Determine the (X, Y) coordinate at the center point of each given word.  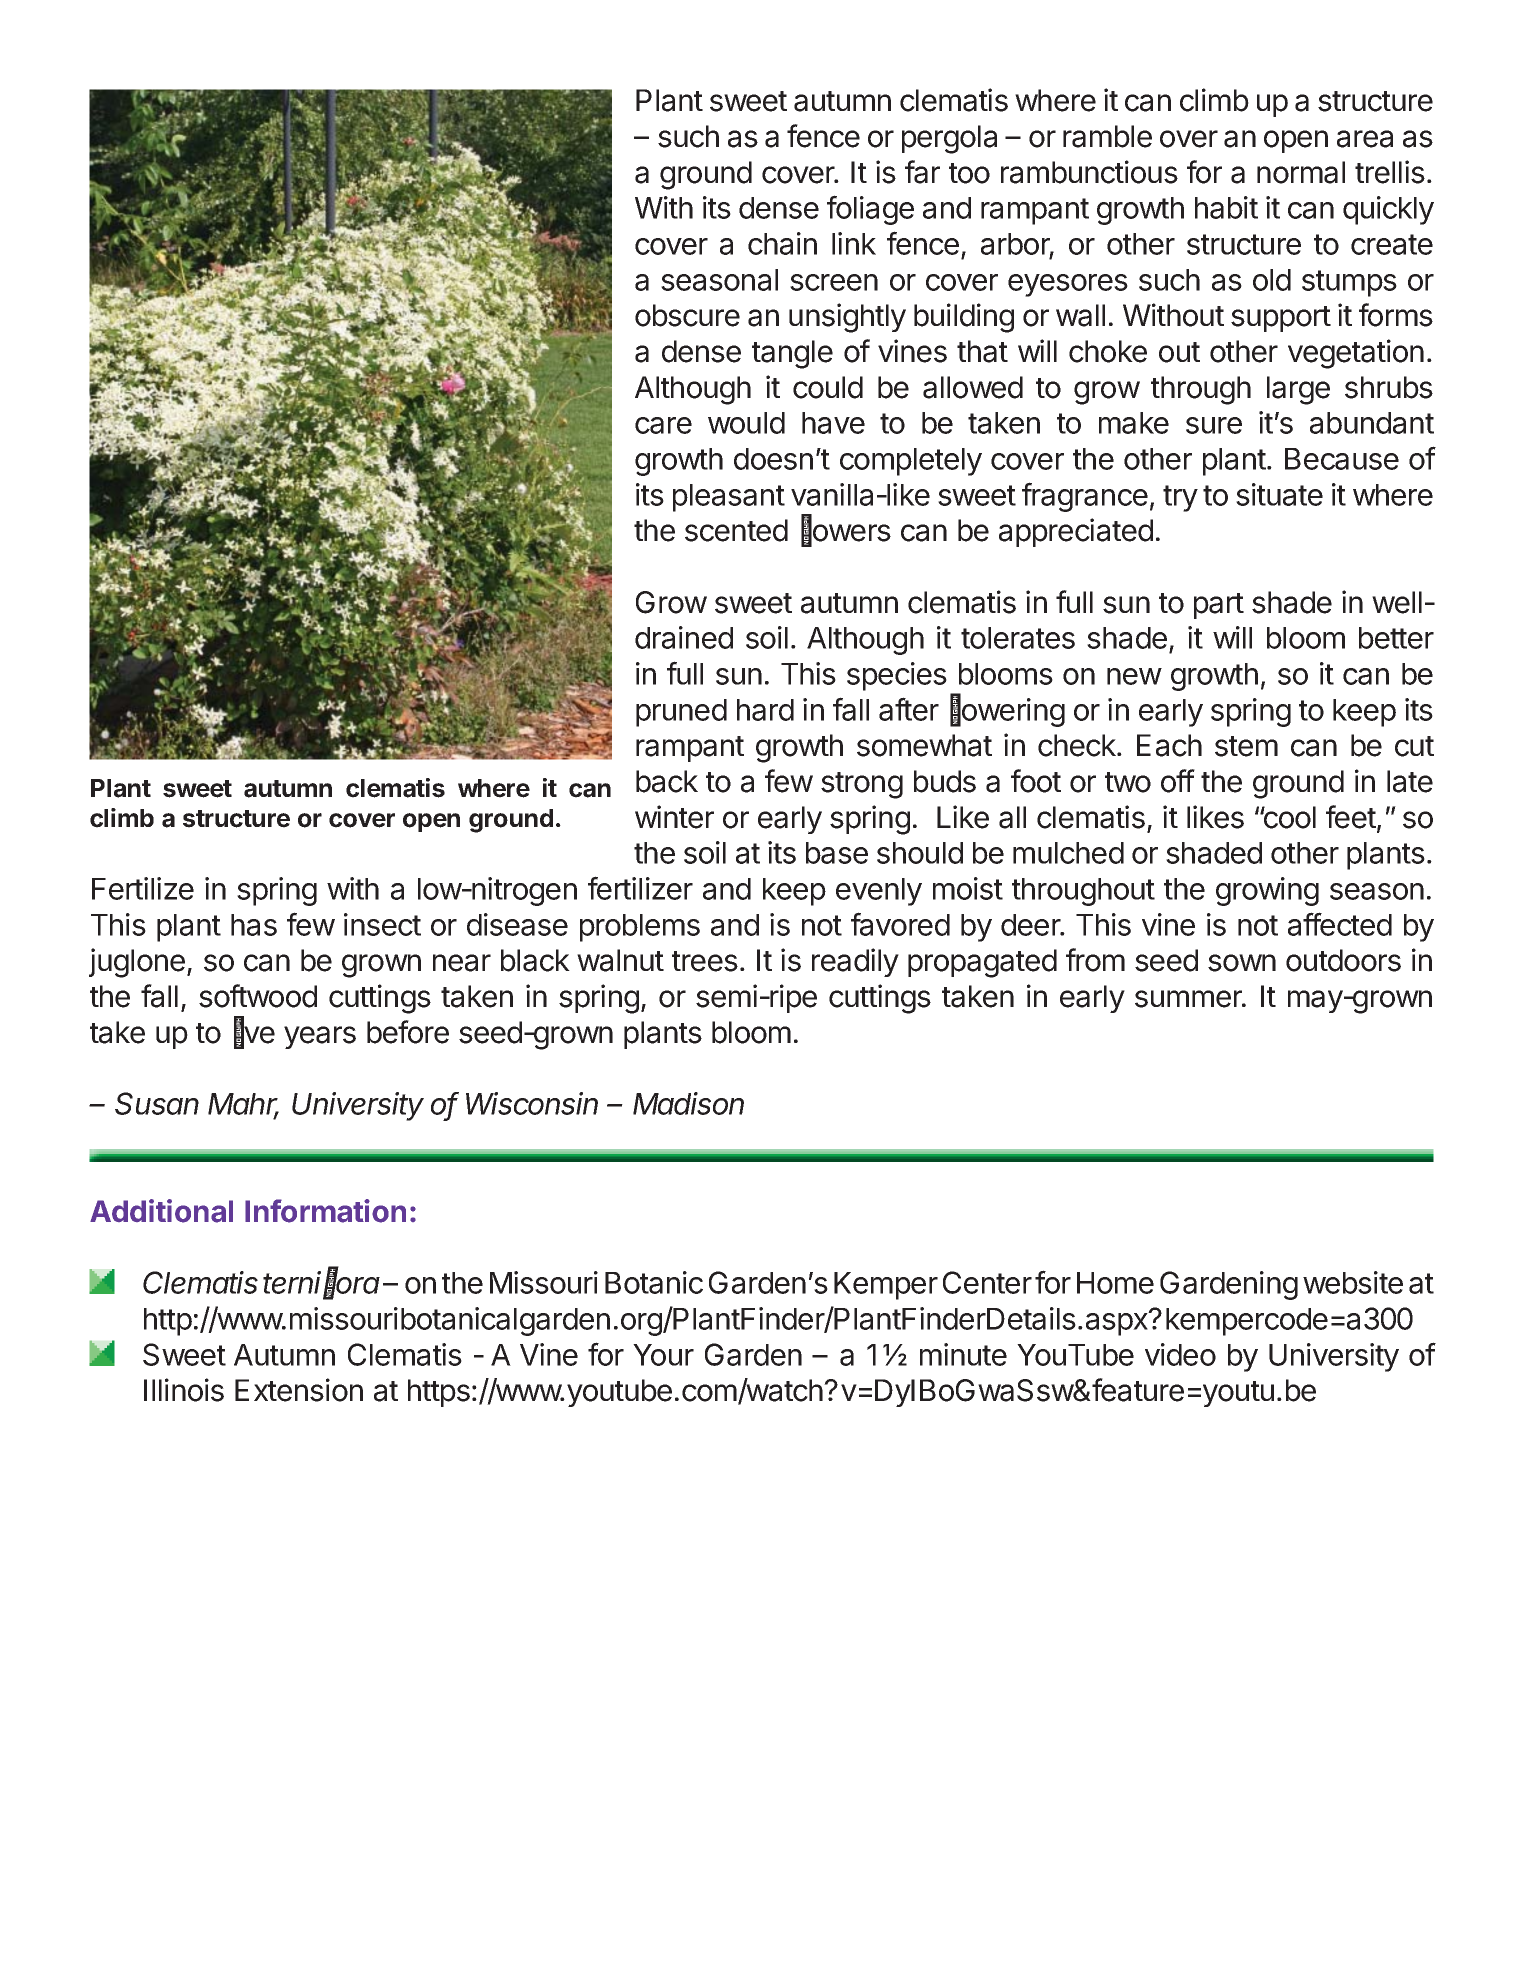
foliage (870, 210)
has (254, 925)
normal (1301, 172)
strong (862, 785)
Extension (299, 1390)
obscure (687, 315)
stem (1246, 746)
